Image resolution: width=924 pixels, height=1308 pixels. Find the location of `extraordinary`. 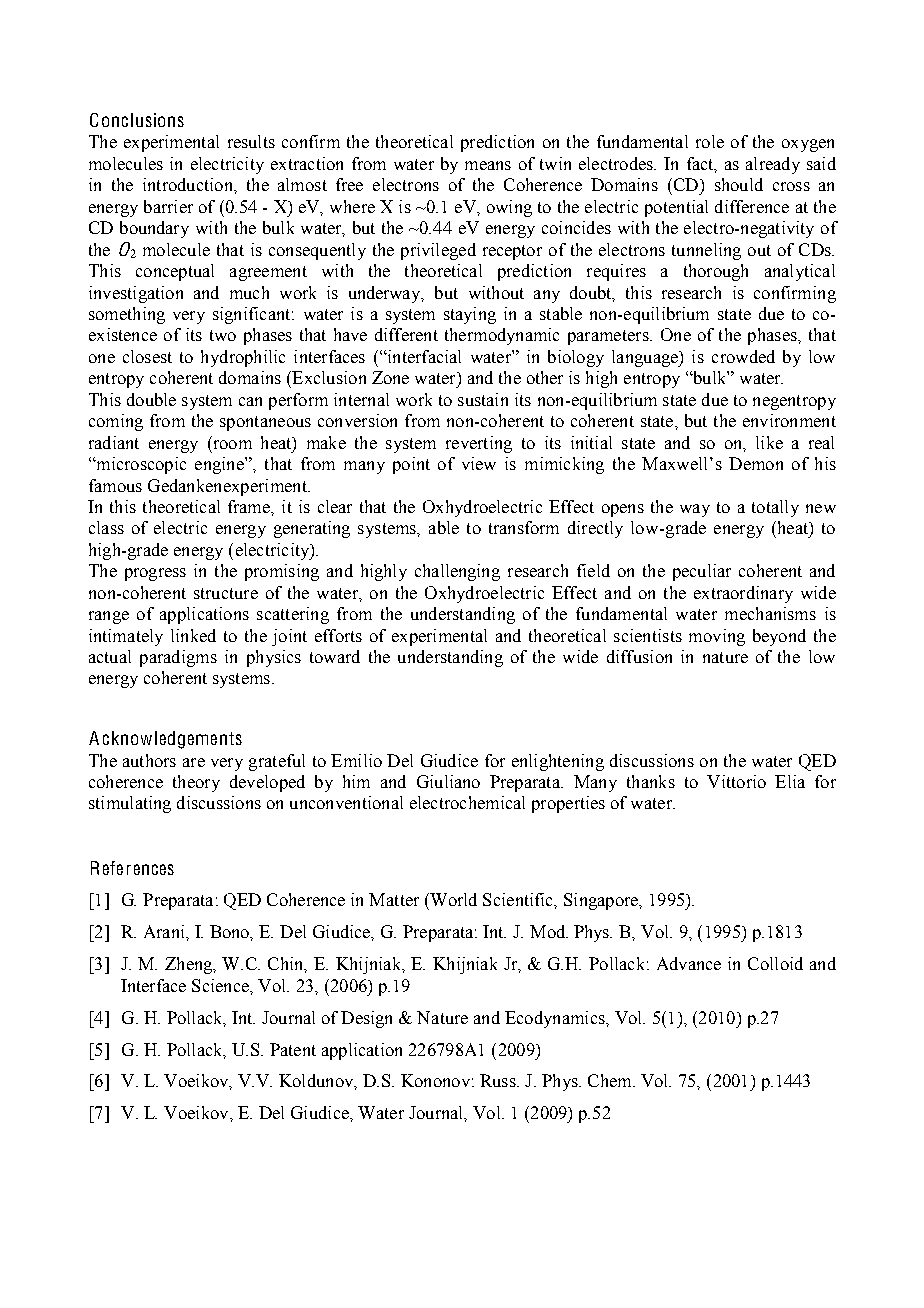

extraordinary is located at coordinates (743, 594).
